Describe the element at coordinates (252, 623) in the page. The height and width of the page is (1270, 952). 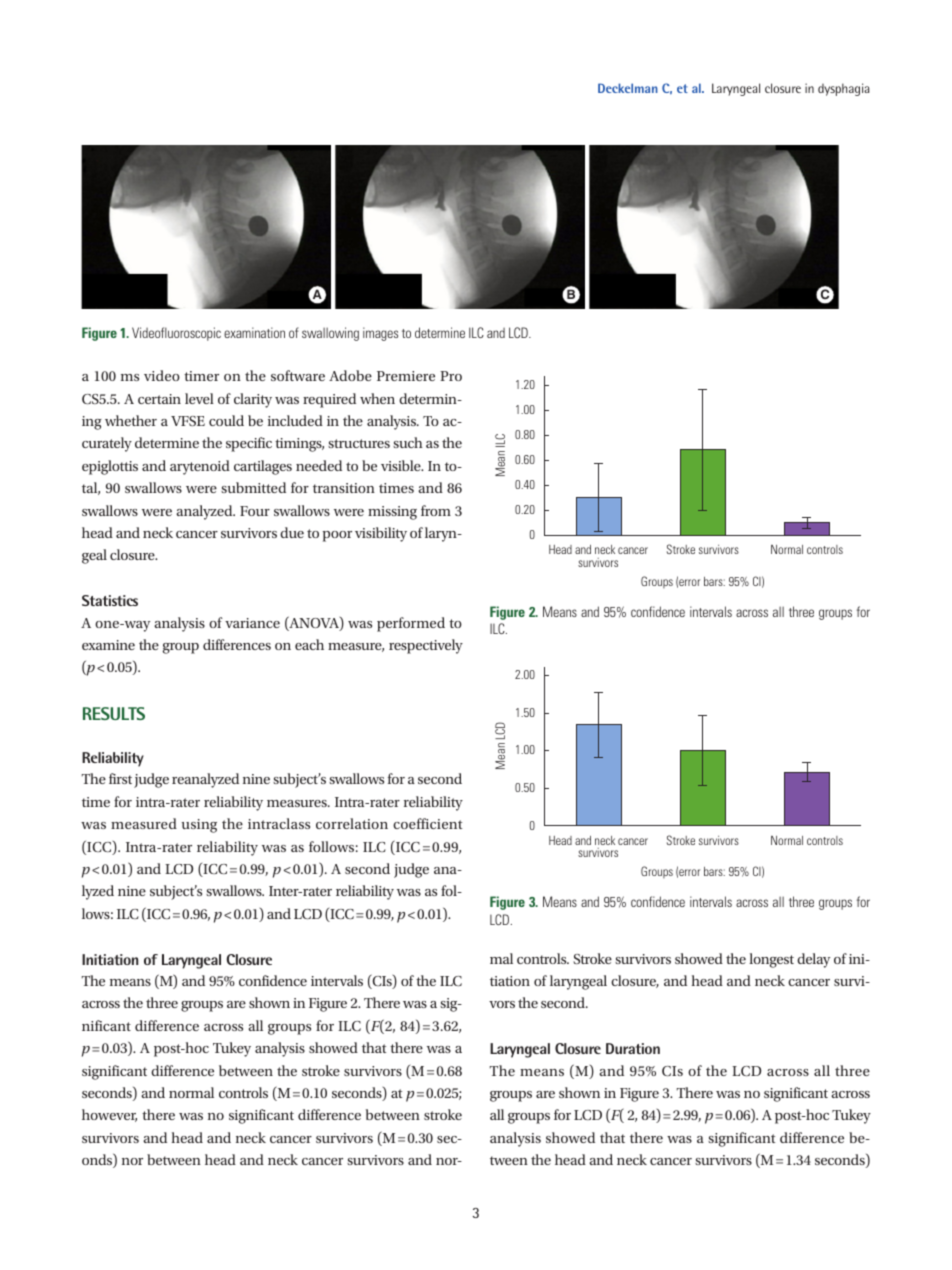
I see `variance` at that location.
